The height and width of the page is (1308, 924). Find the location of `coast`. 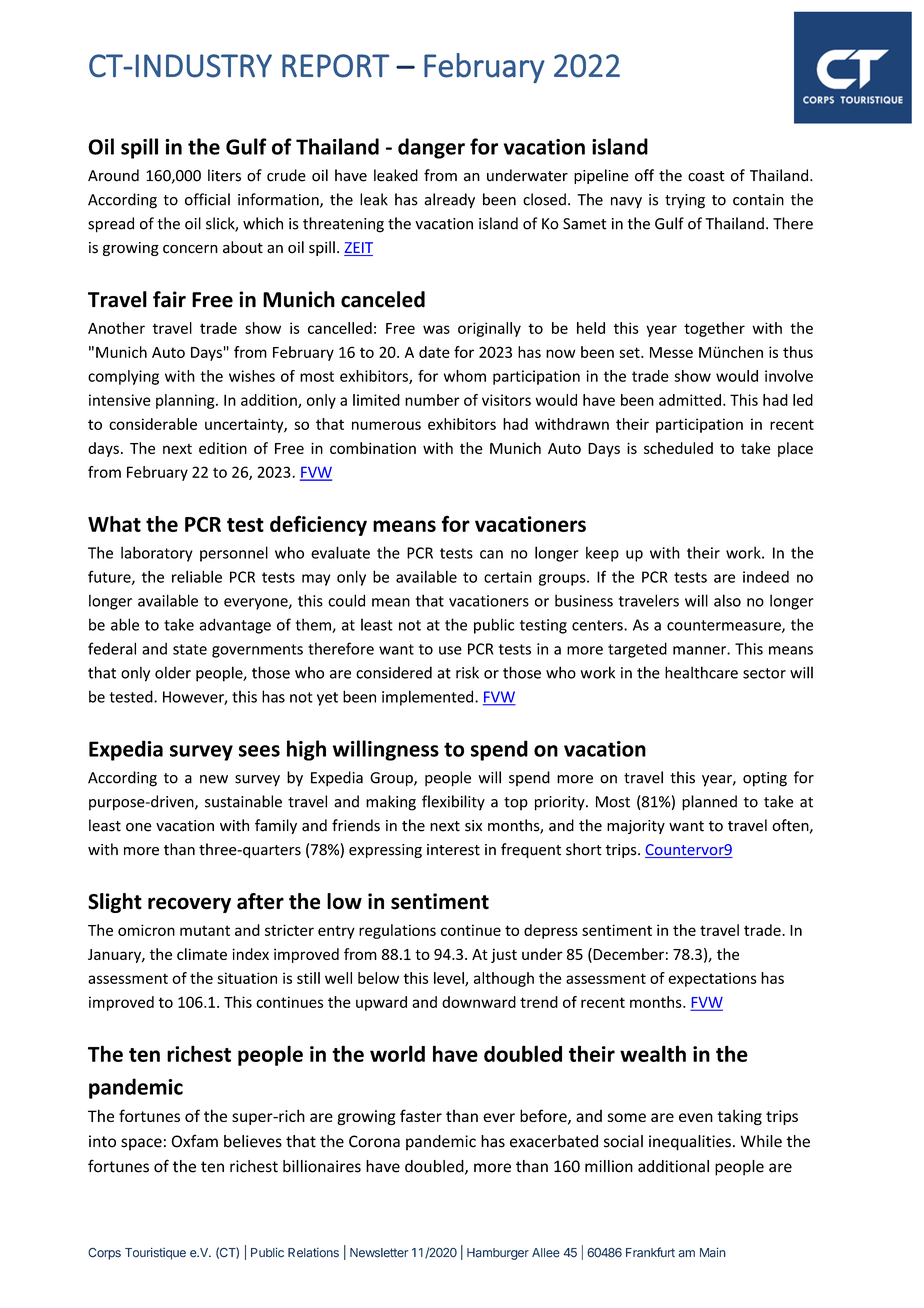

coast is located at coordinates (706, 176).
